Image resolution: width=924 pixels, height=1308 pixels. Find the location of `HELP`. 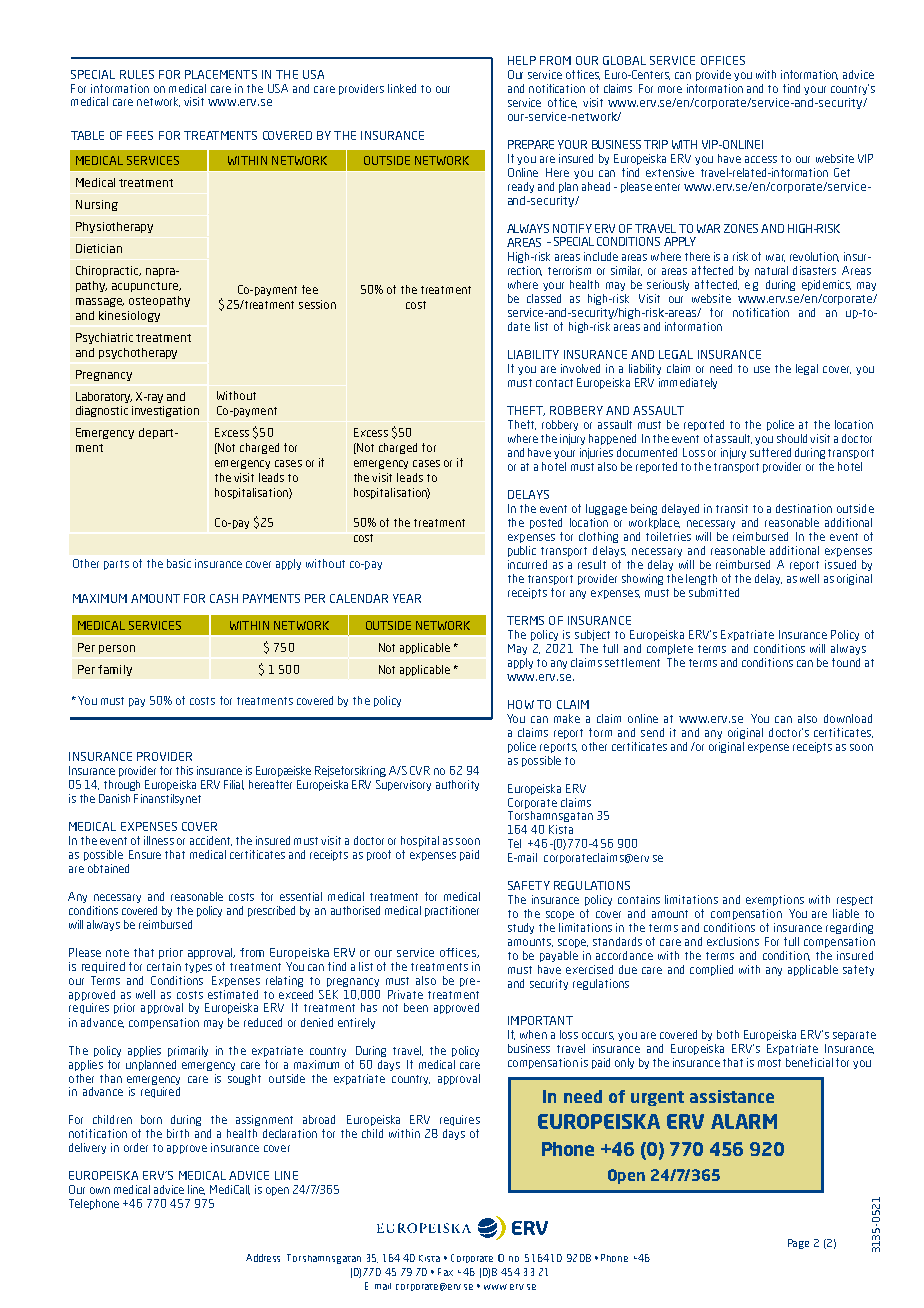

HELP is located at coordinates (522, 60).
